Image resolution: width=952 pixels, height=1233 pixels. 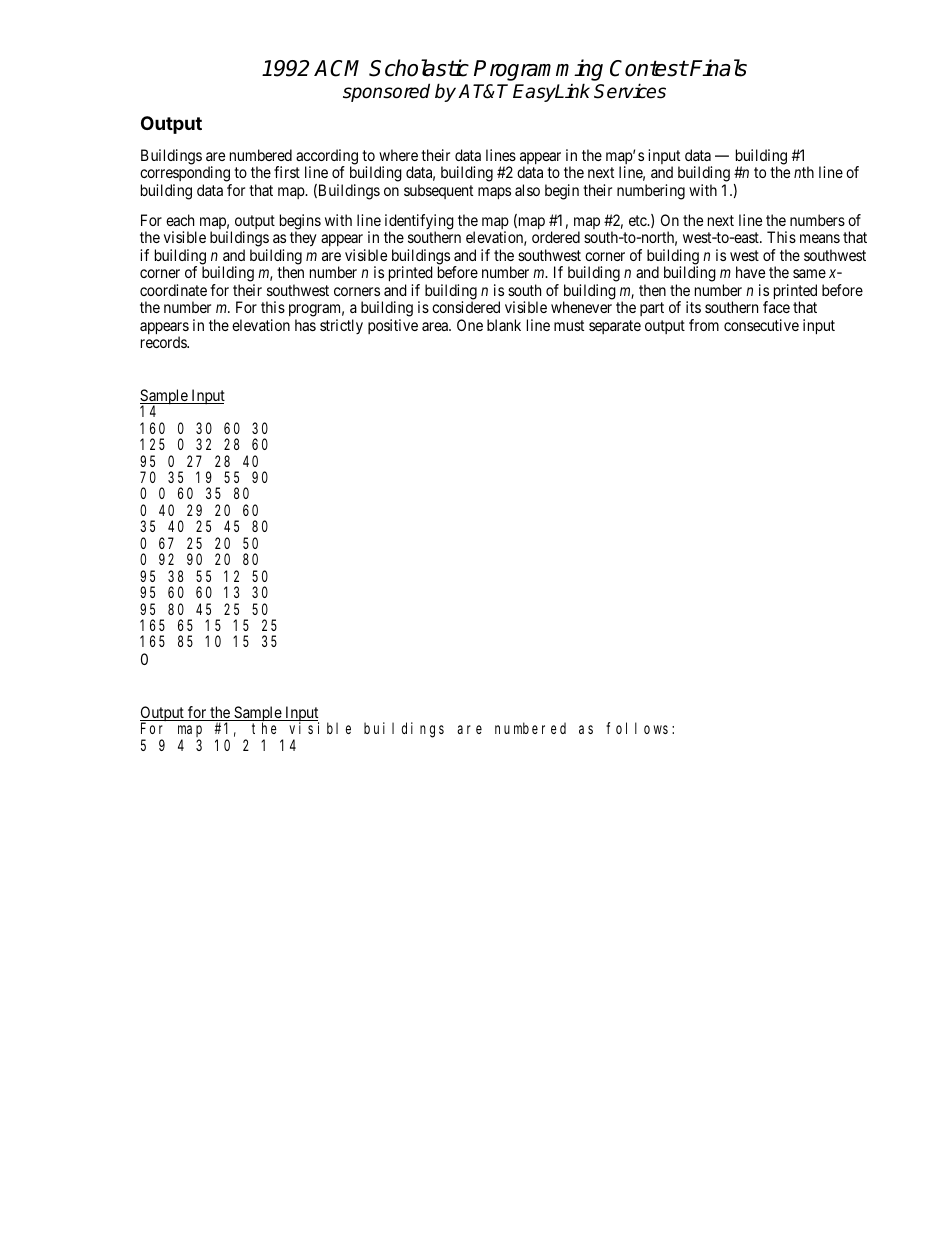 What do you see at coordinates (750, 272) in the image?
I see `have` at bounding box center [750, 272].
